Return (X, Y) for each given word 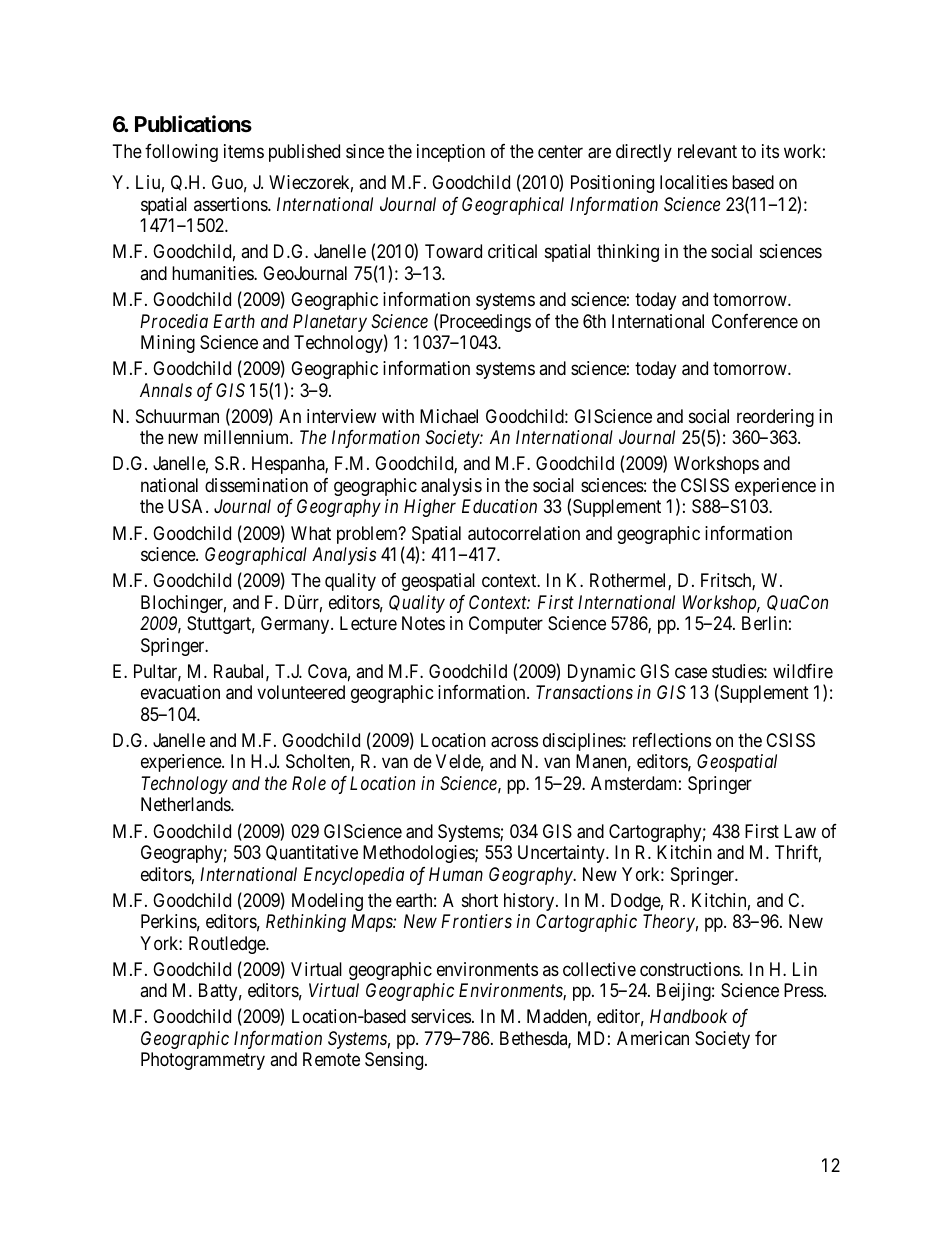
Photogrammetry (203, 1061)
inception (451, 153)
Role (309, 783)
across (514, 742)
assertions (231, 204)
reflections (672, 740)
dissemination (256, 485)
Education (499, 506)
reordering (775, 418)
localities (694, 182)
